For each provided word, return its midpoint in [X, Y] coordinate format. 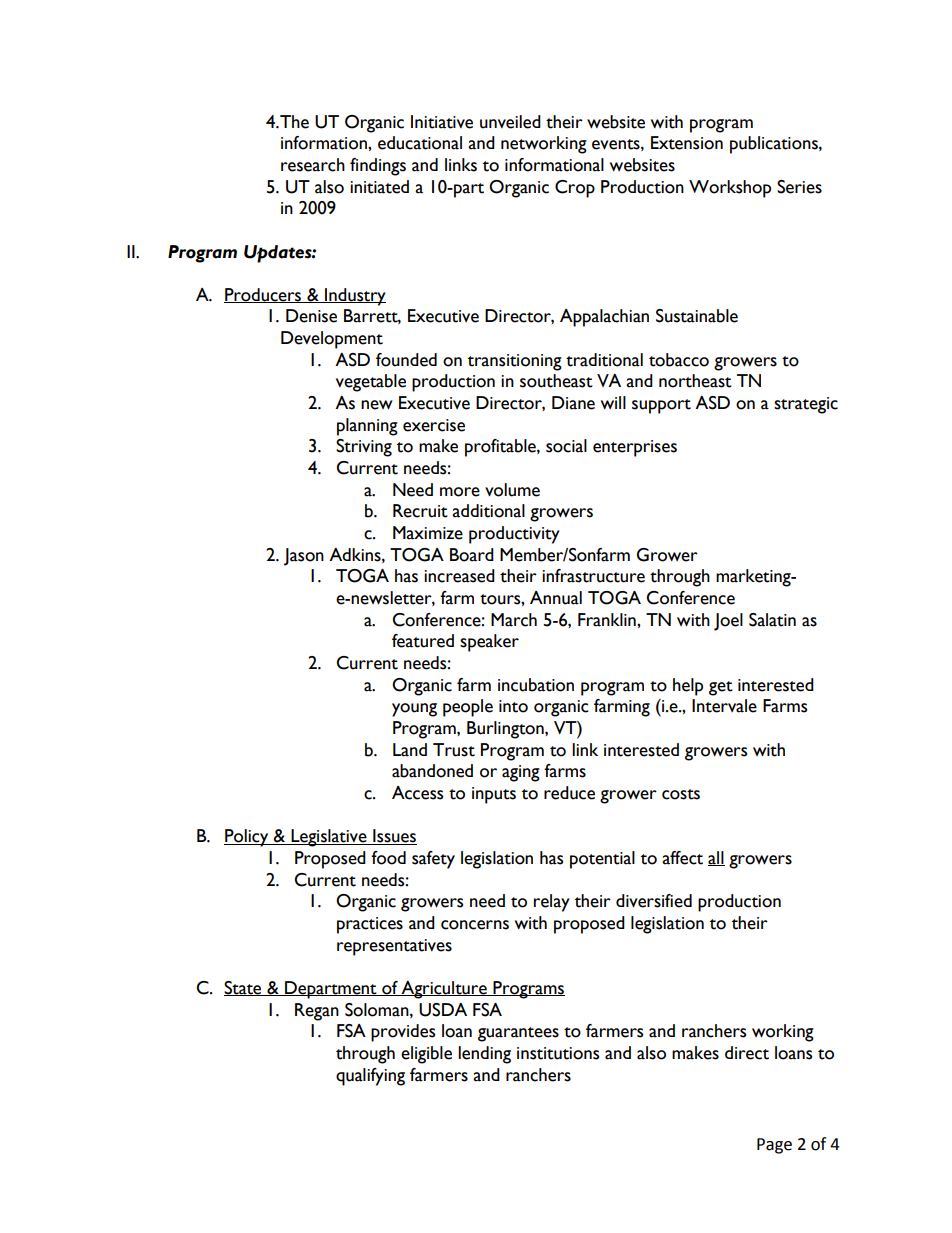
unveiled [510, 122]
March [514, 620]
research [313, 165]
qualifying [370, 1077]
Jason [304, 557]
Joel [728, 622]
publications [775, 145]
